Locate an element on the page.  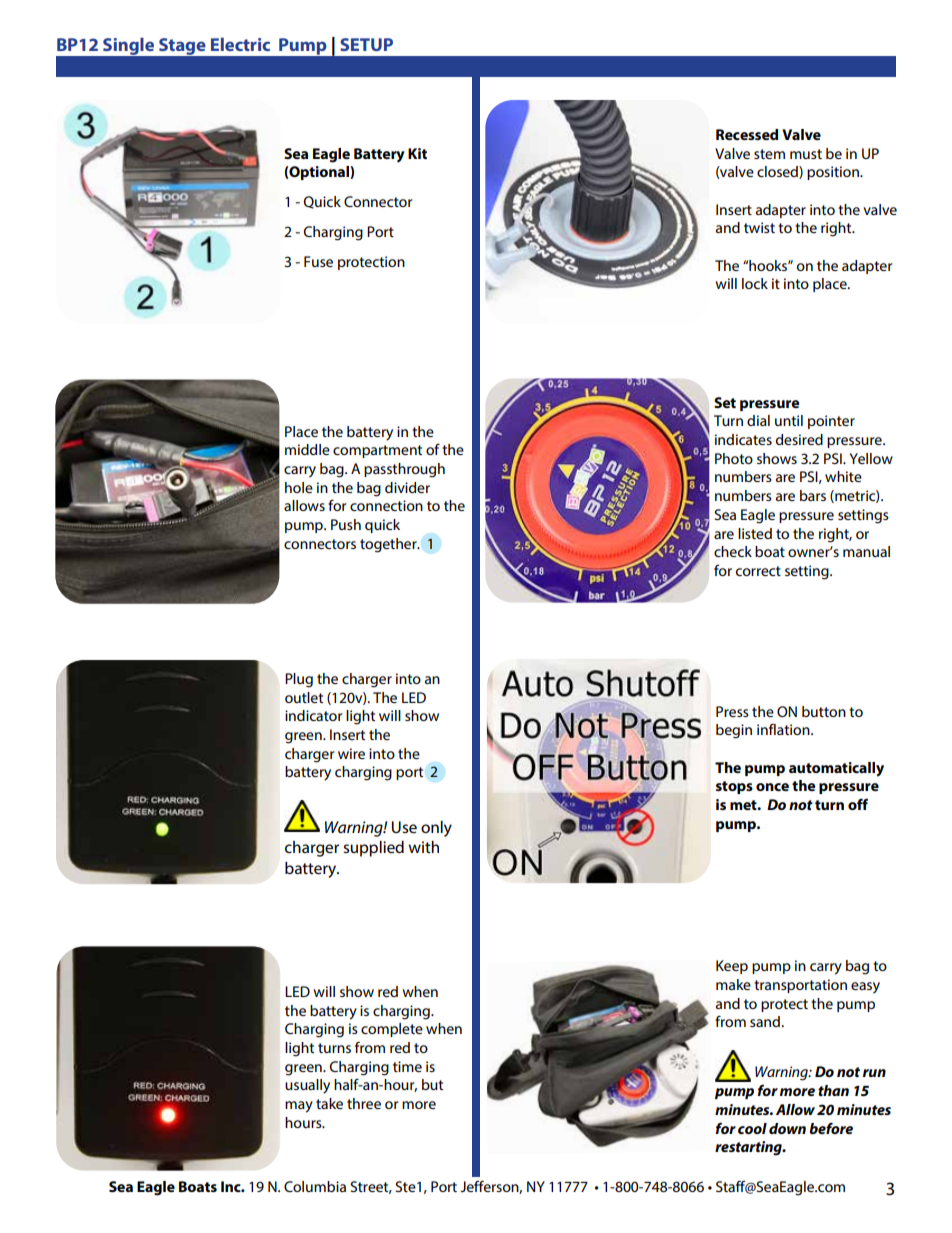
Columbia is located at coordinates (315, 1186).
